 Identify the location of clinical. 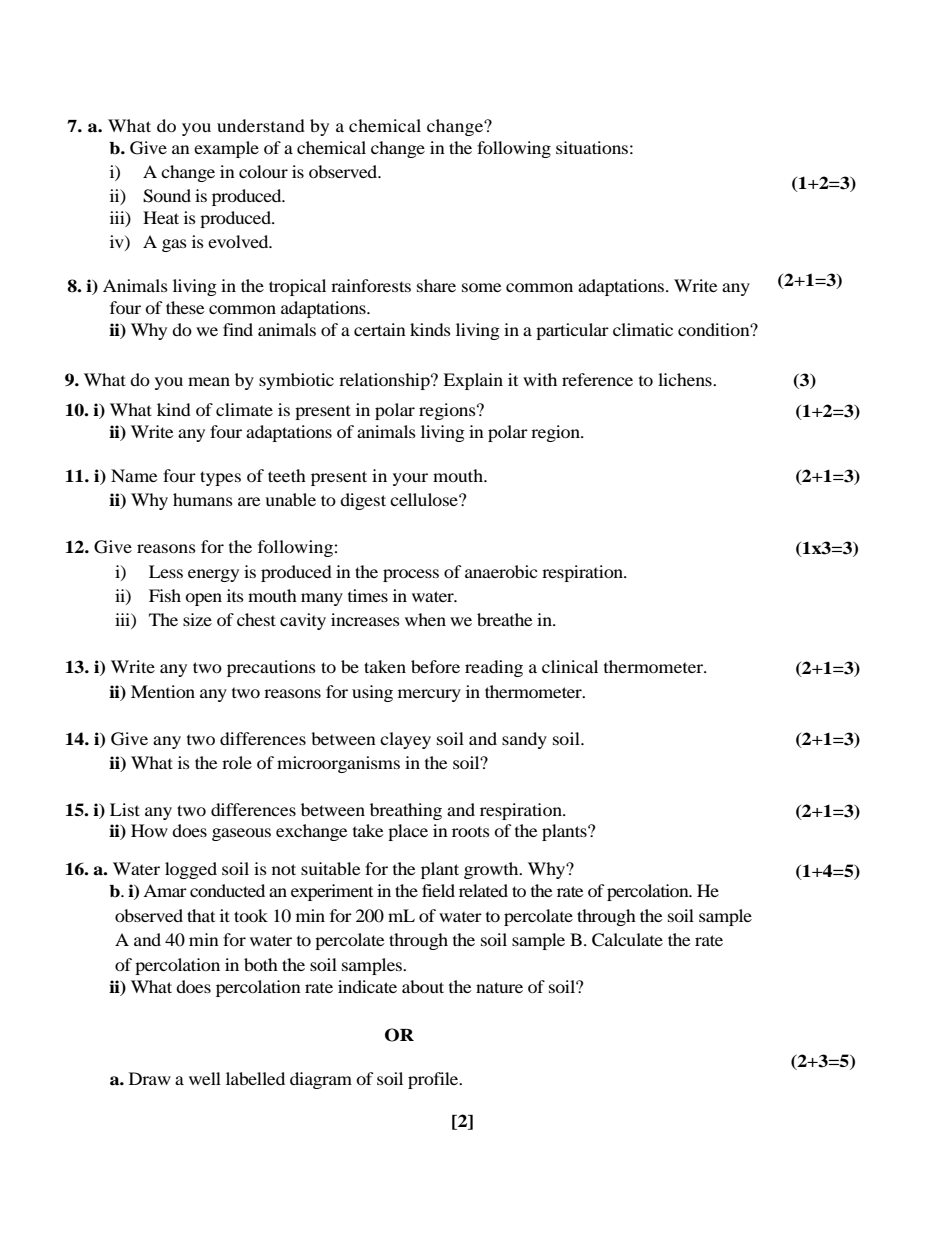
(570, 666).
